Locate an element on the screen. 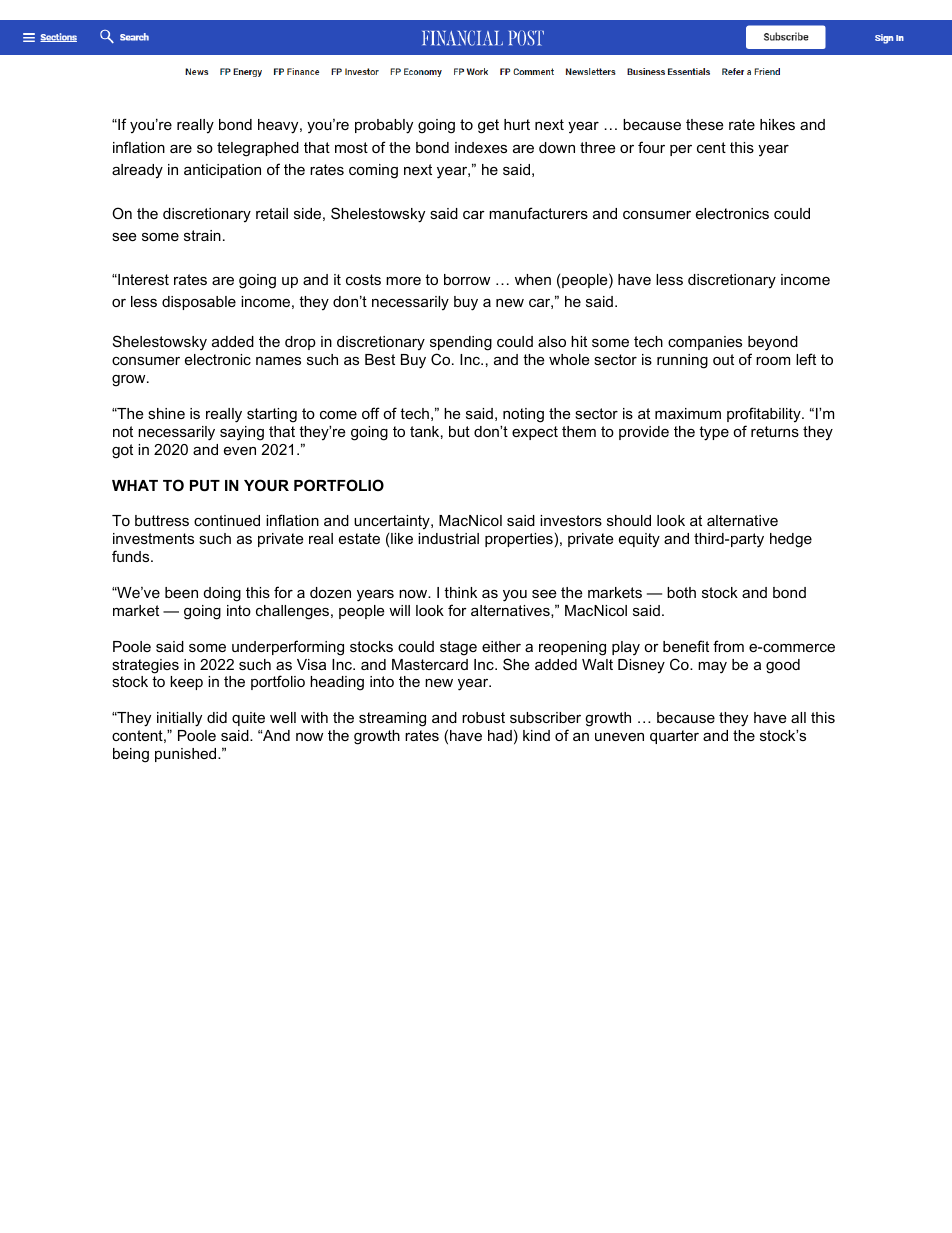 This screenshot has height=1233, width=952. indexes is located at coordinates (481, 147).
